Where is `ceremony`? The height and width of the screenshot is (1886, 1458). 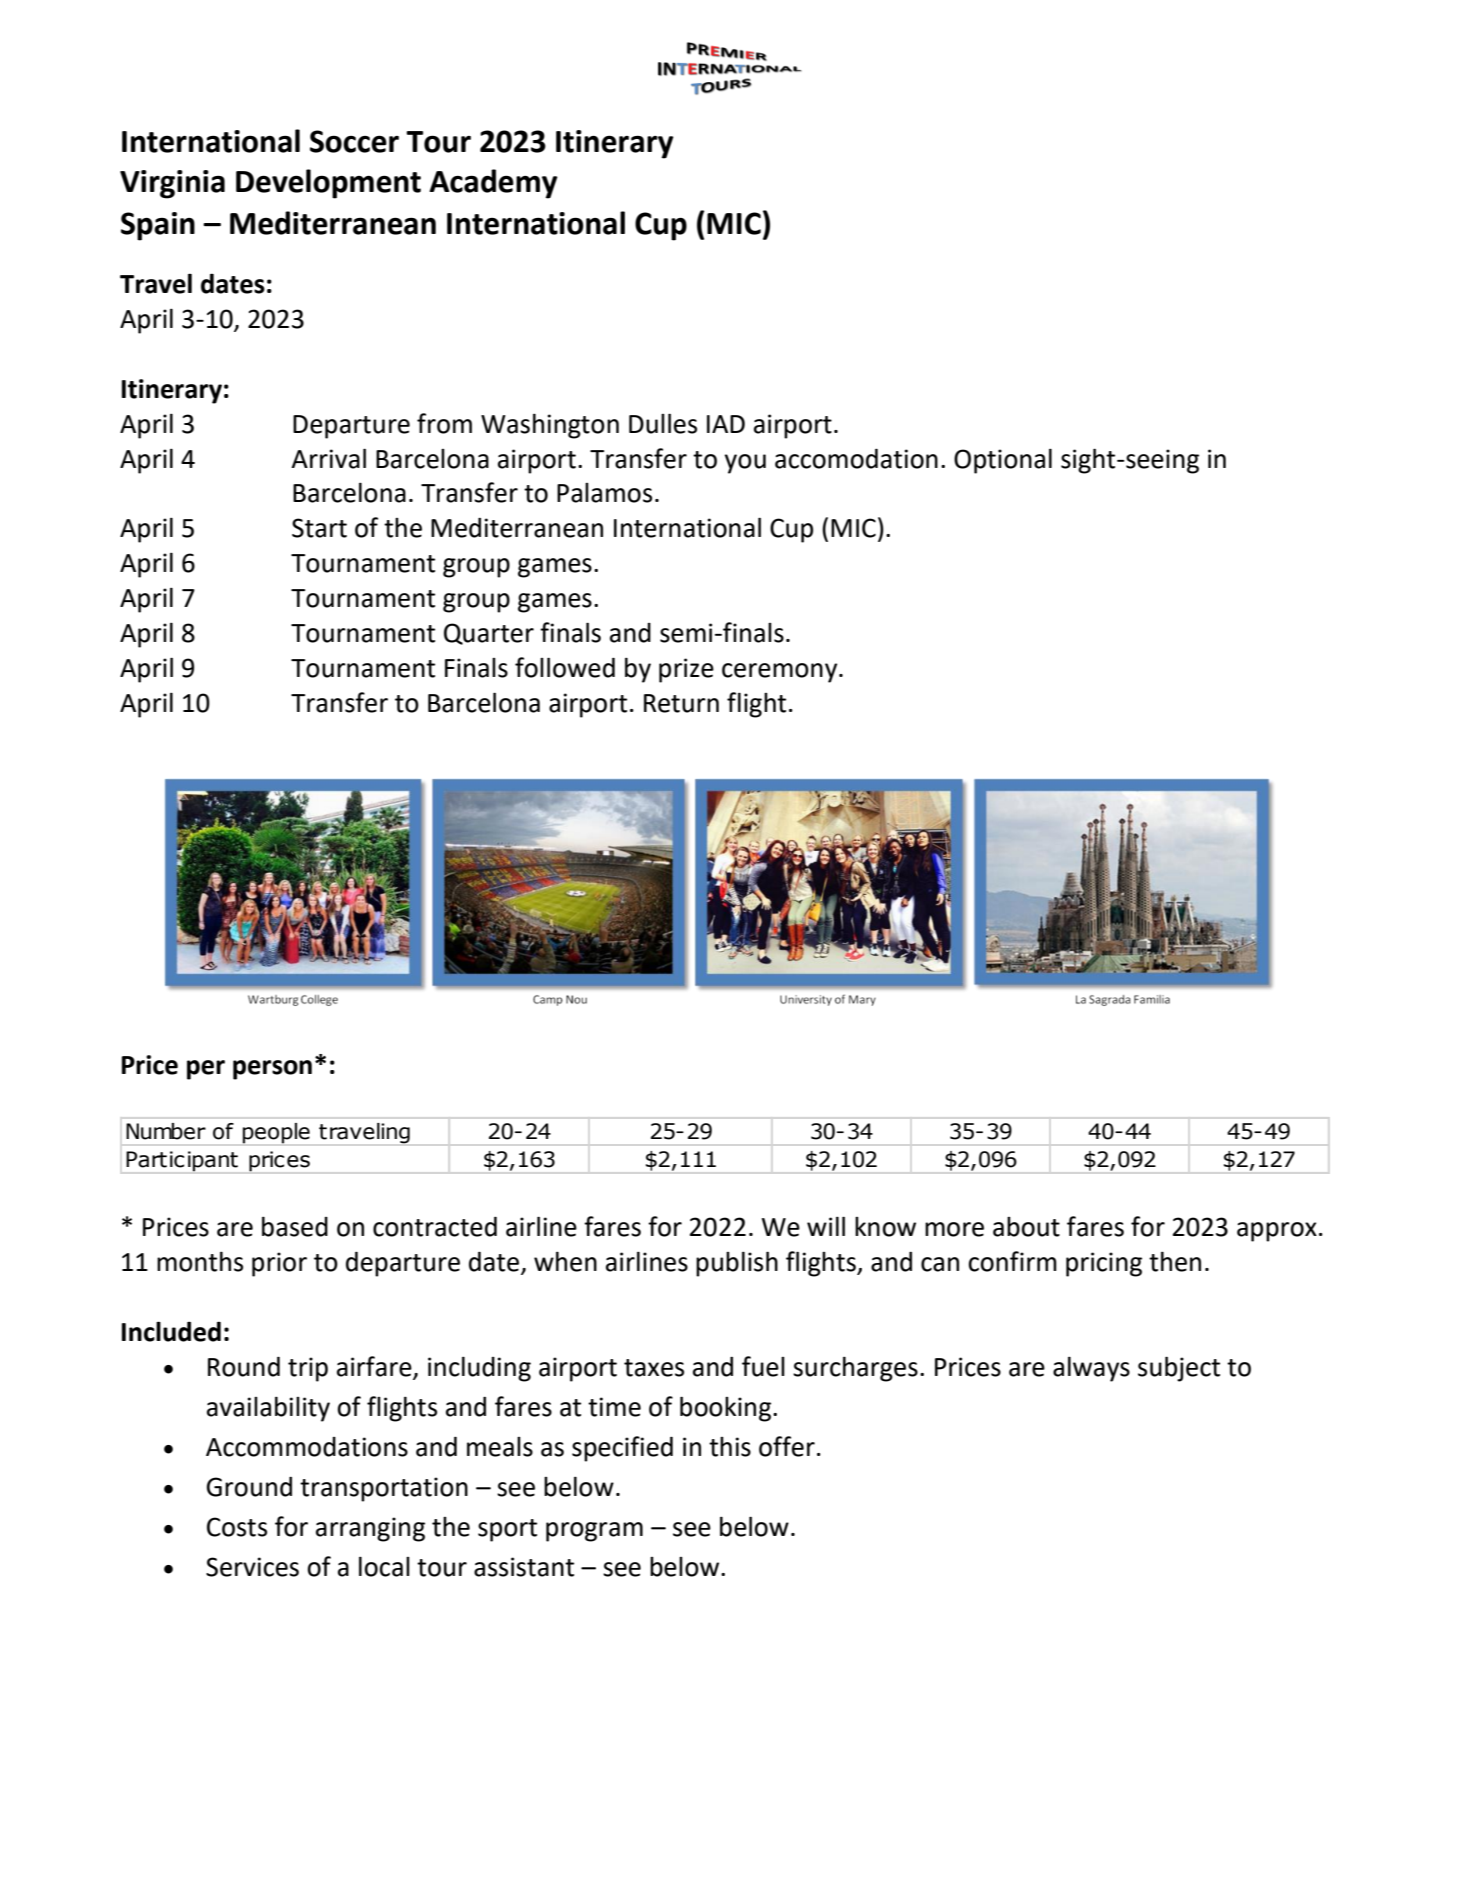
ceremony is located at coordinates (781, 673).
